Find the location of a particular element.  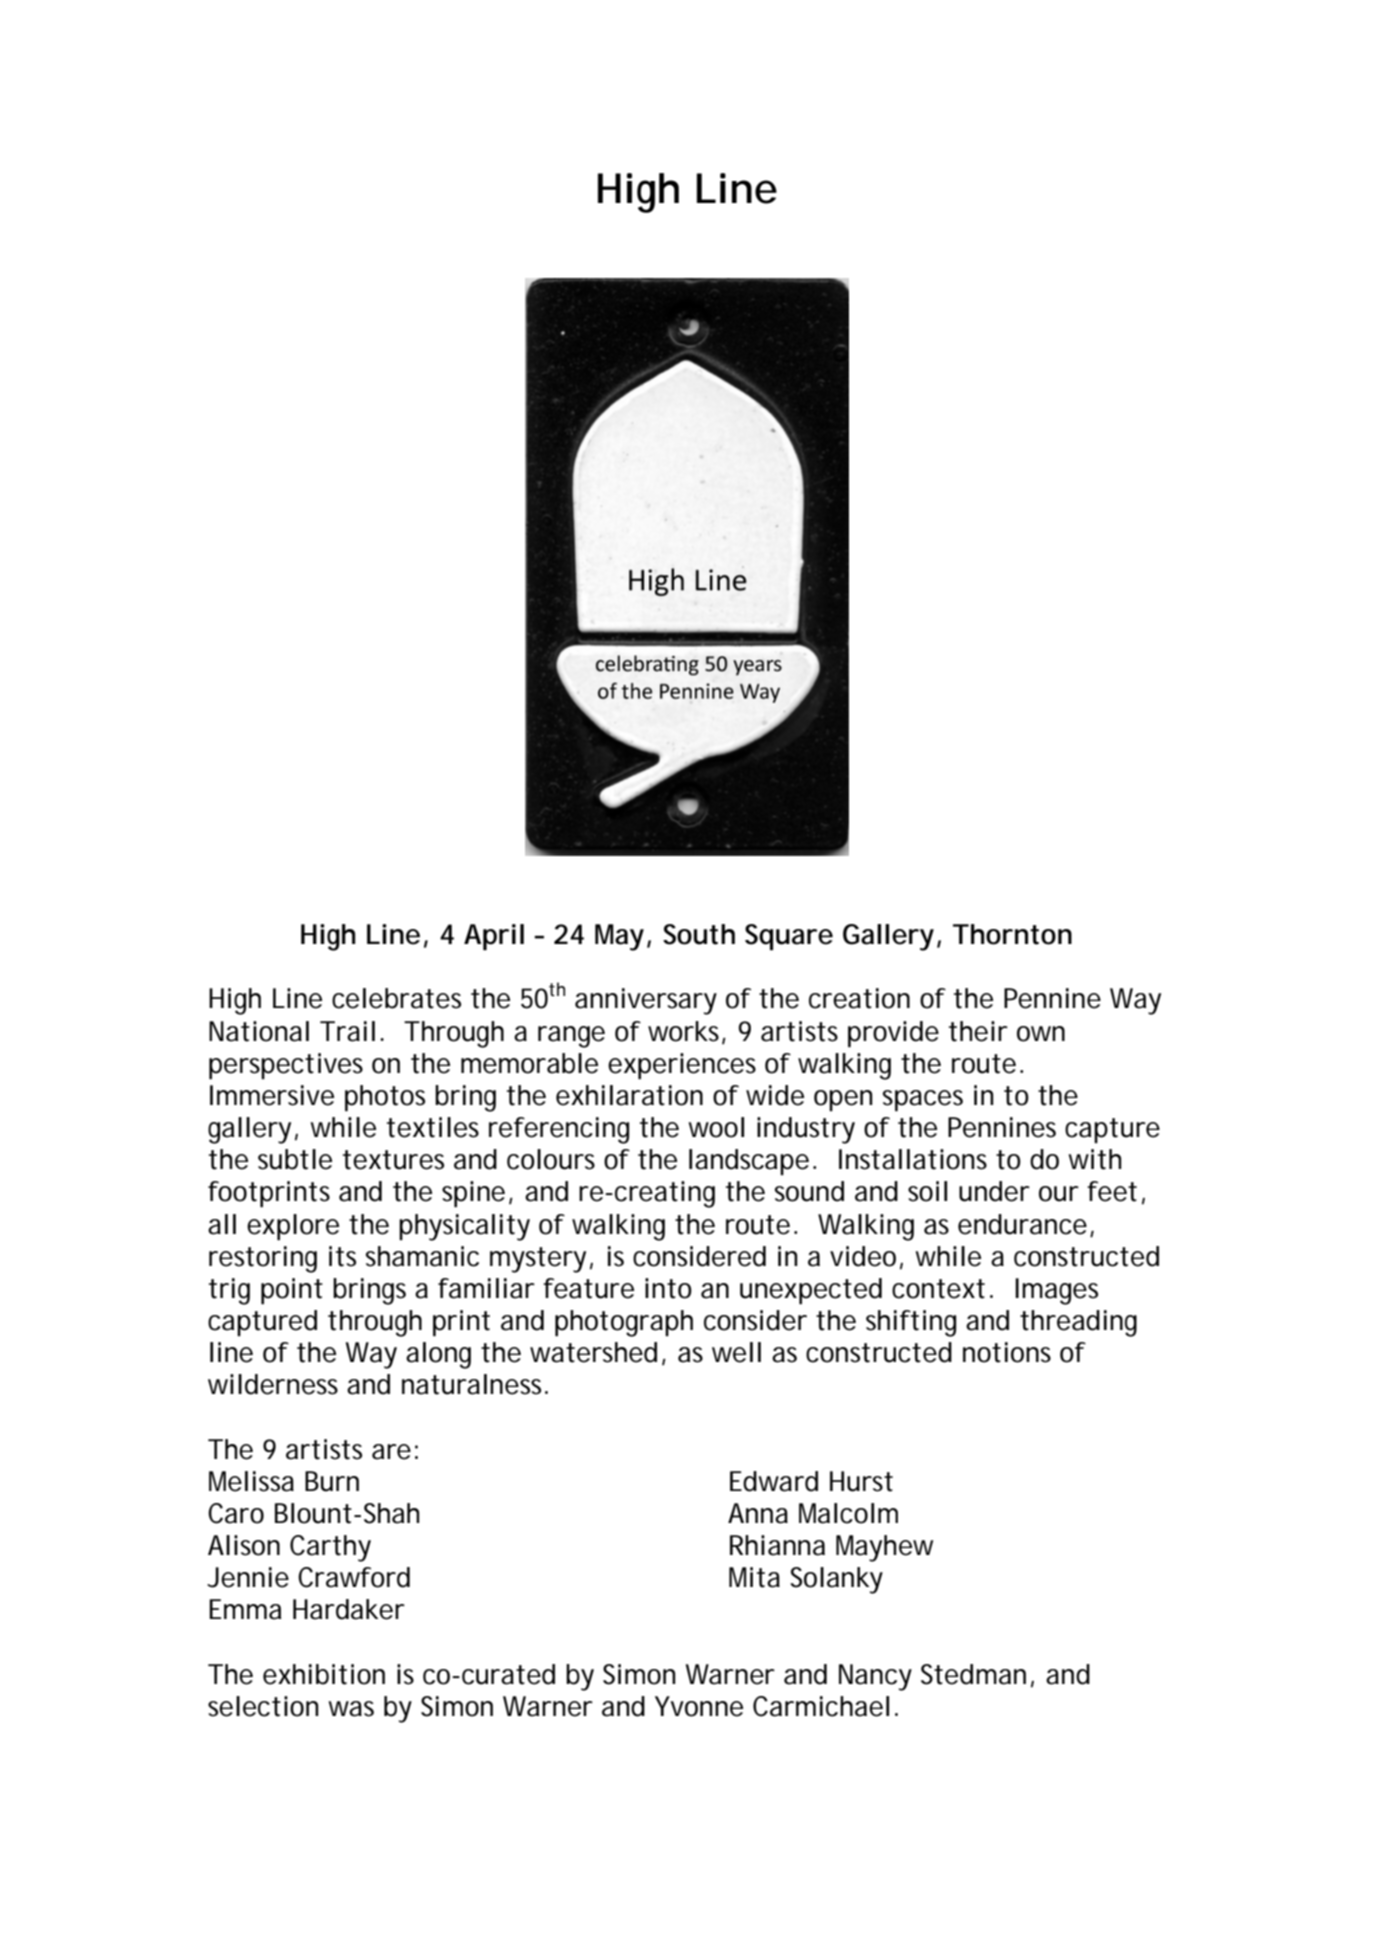

Yvonne is located at coordinates (699, 1706).
